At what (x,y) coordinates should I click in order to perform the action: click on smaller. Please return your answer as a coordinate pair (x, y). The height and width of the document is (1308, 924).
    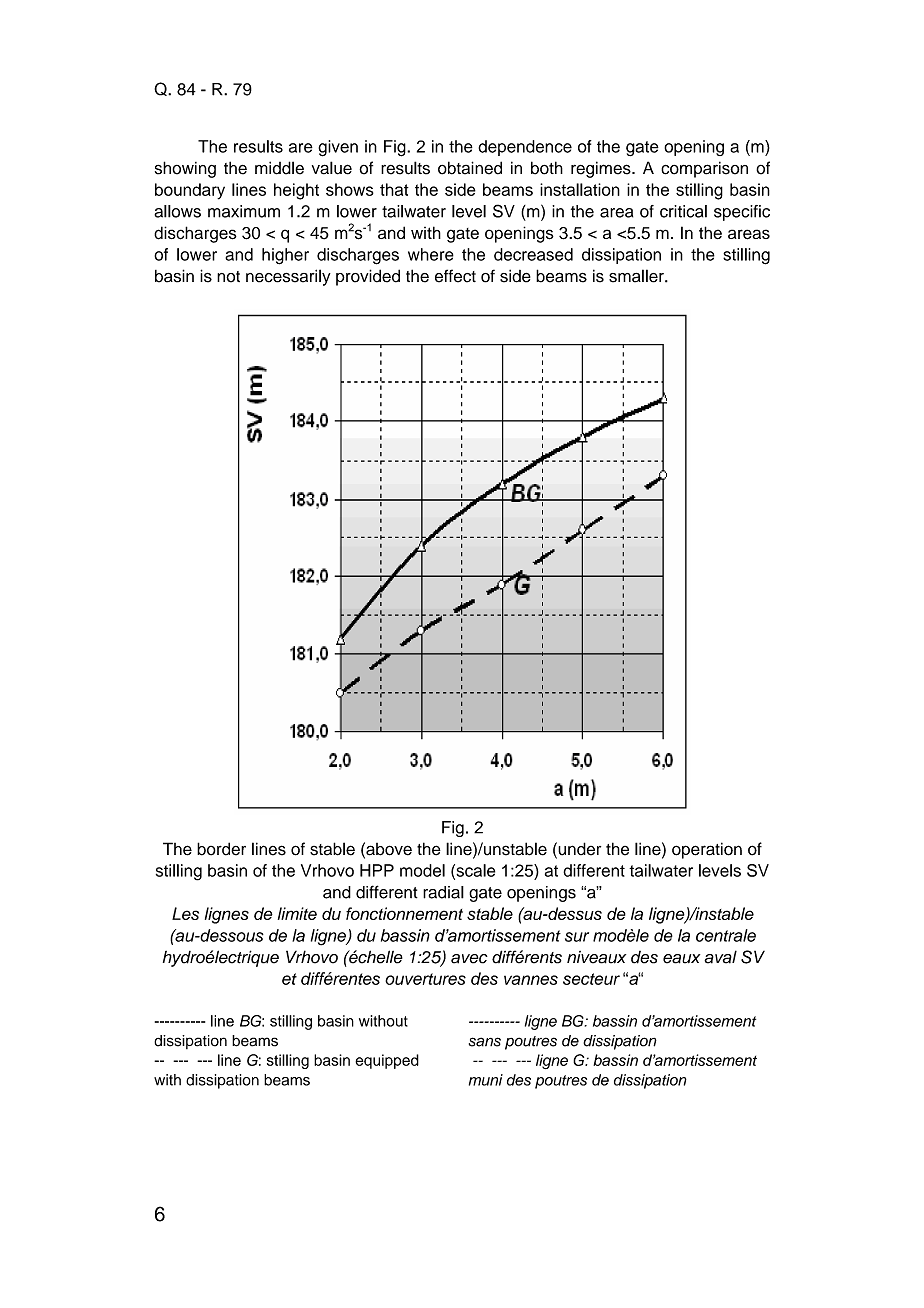
    Looking at the image, I should click on (637, 276).
